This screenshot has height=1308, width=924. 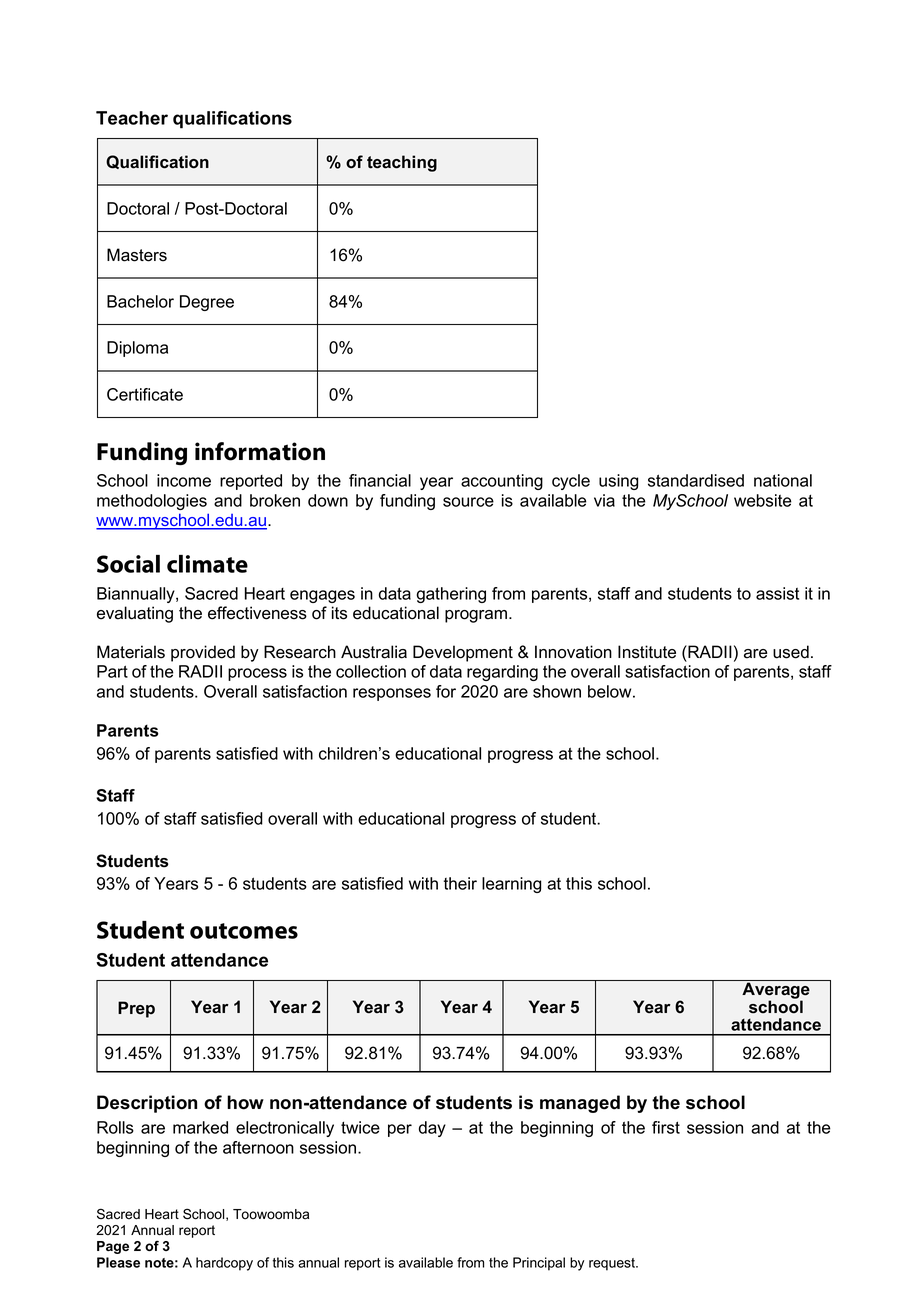 I want to click on Teacher, so click(x=132, y=118).
